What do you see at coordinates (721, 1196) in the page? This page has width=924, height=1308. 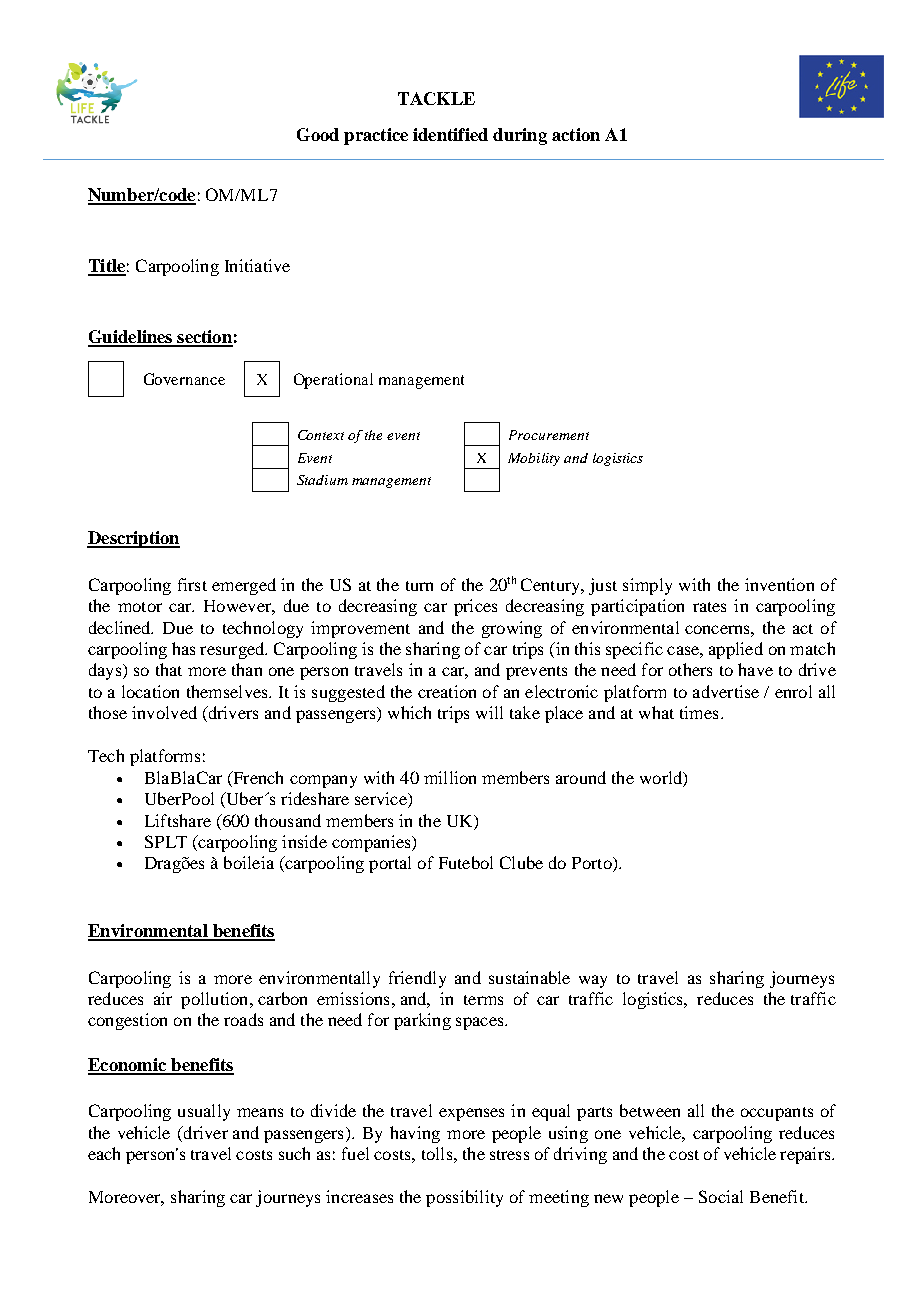 I see `Social` at bounding box center [721, 1196].
